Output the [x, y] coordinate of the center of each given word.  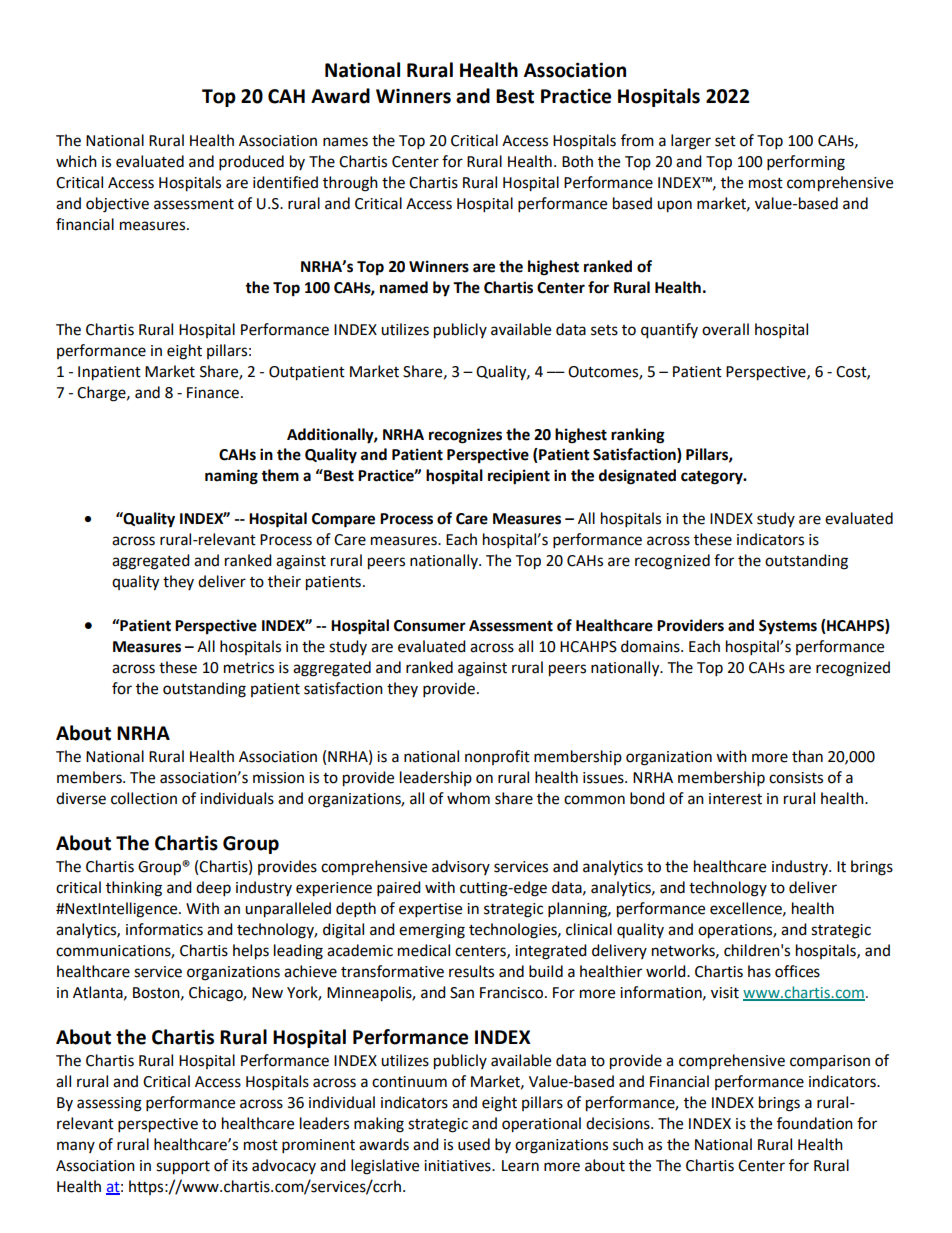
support [183, 1168]
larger [691, 142]
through [350, 184]
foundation [815, 1123]
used [474, 1144]
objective [117, 205]
